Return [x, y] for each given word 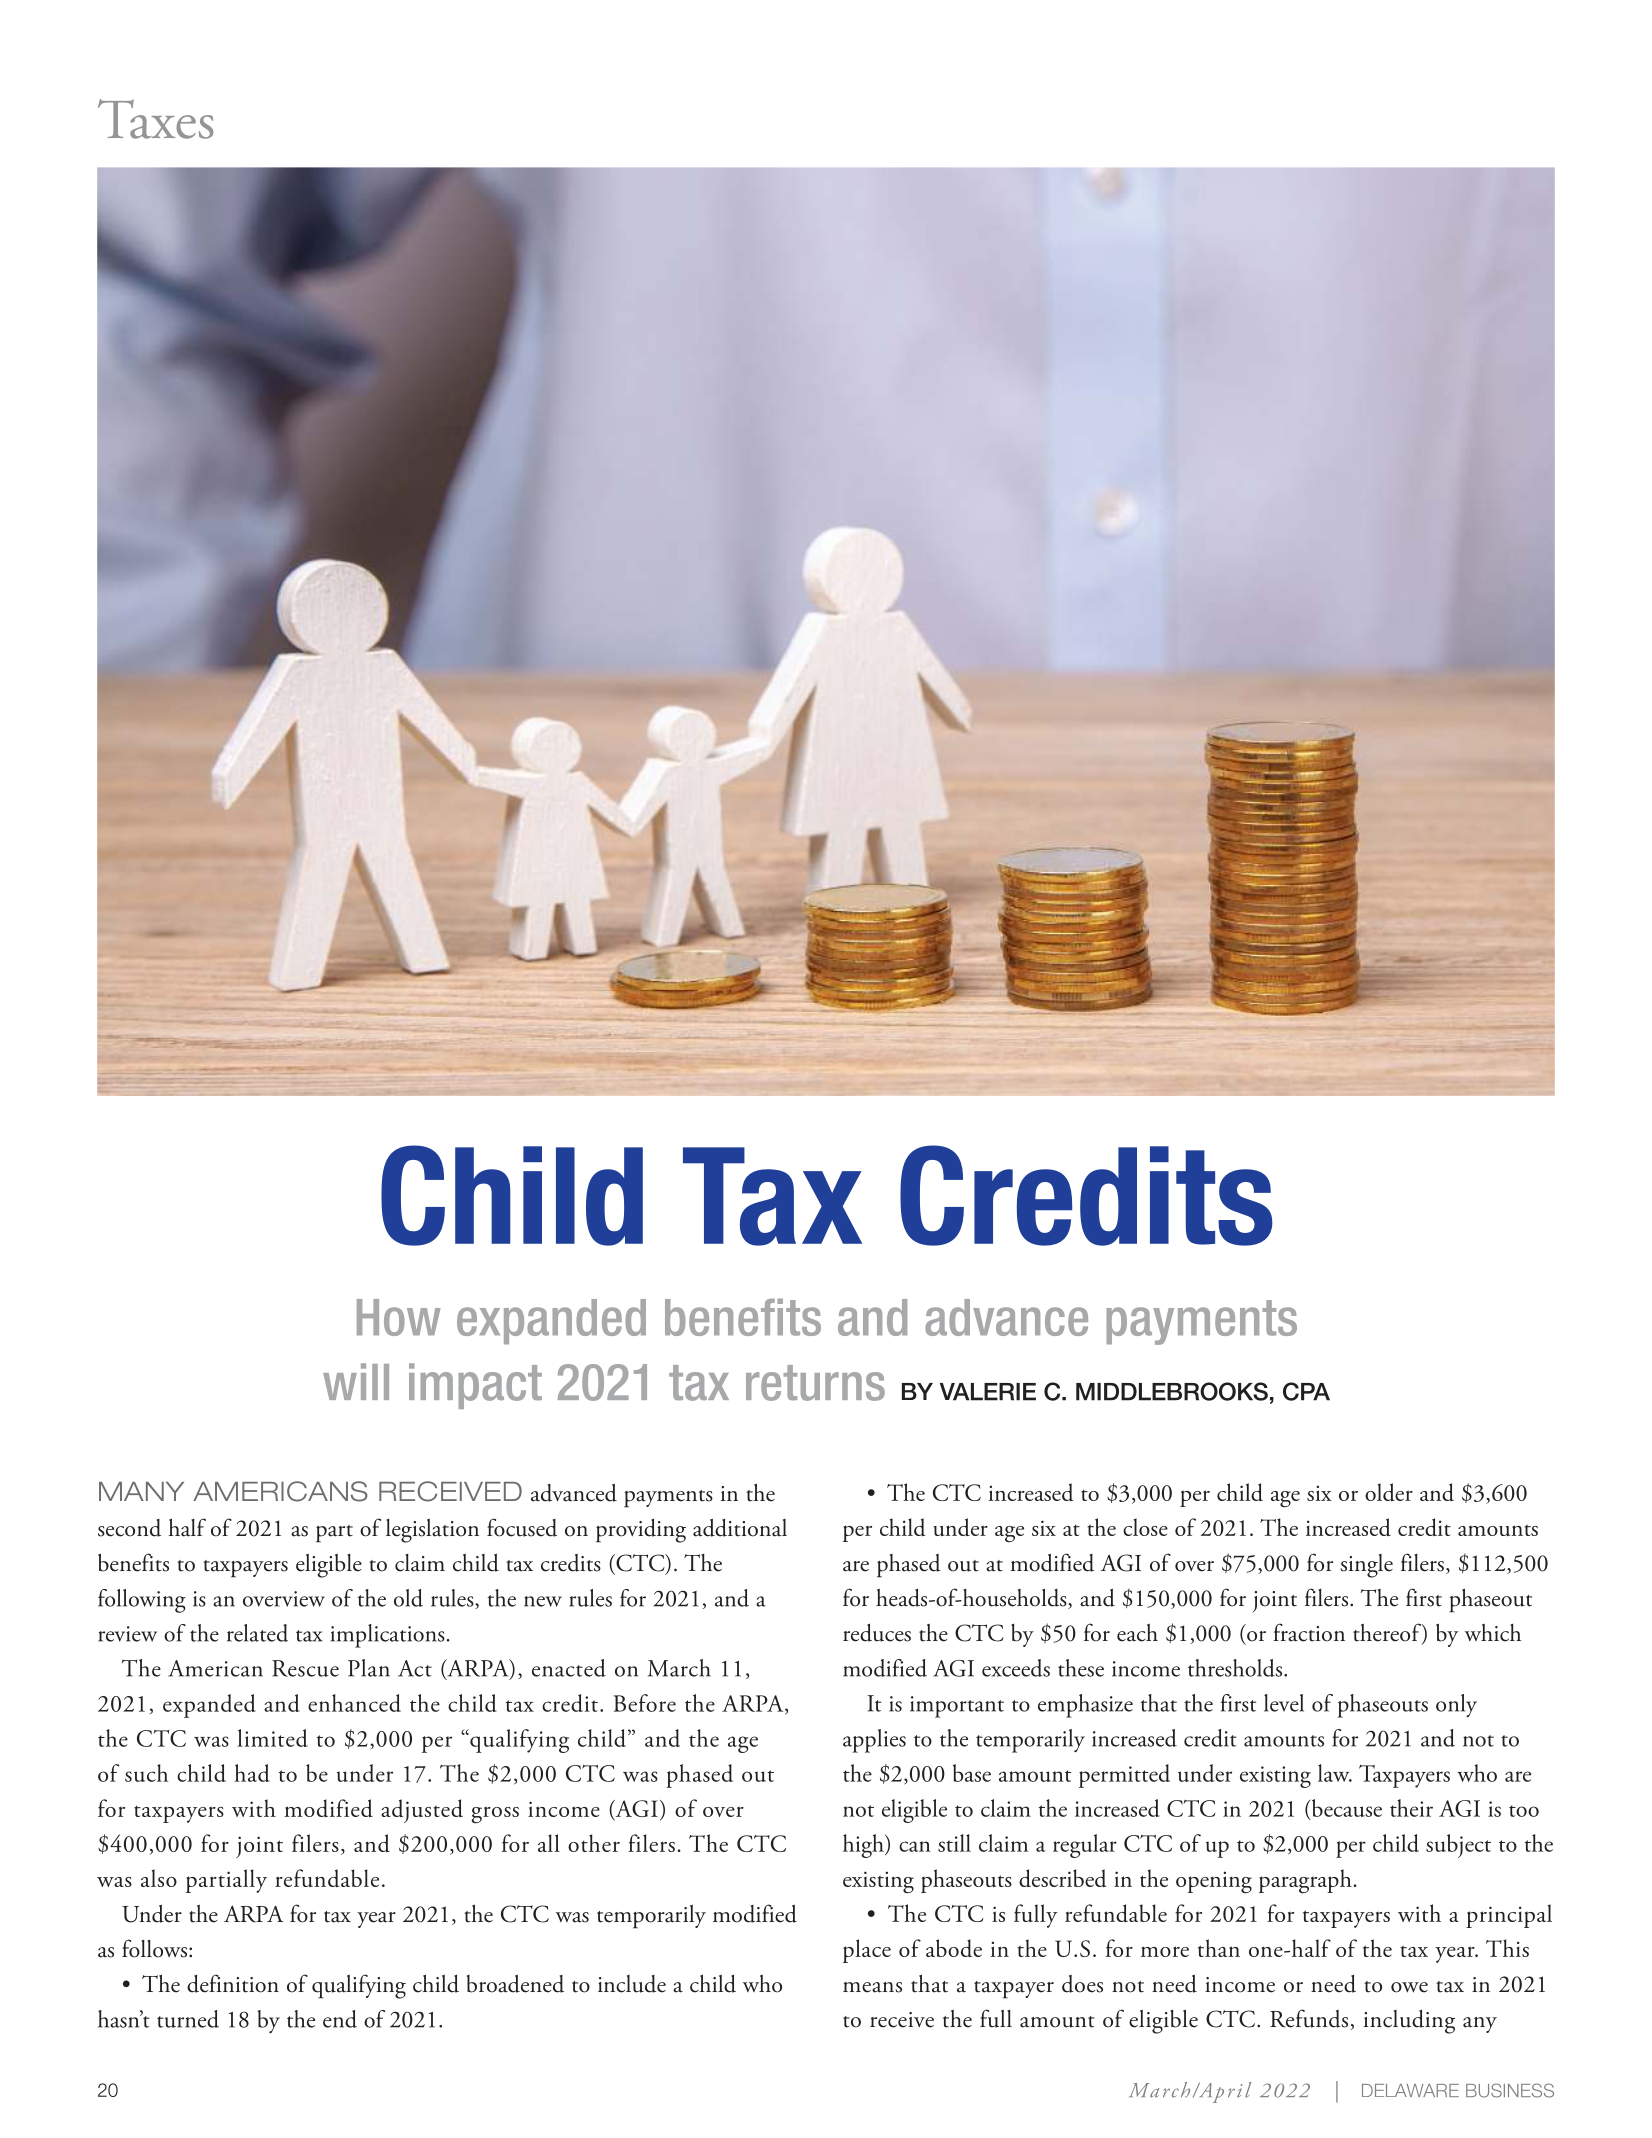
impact [475, 1386]
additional [740, 1527]
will [356, 1381]
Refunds [1310, 2019]
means [872, 1987]
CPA [1306, 1391]
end [340, 2019]
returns [815, 1383]
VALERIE [988, 1392]
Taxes [156, 119]
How [399, 1317]
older [1389, 1492]
